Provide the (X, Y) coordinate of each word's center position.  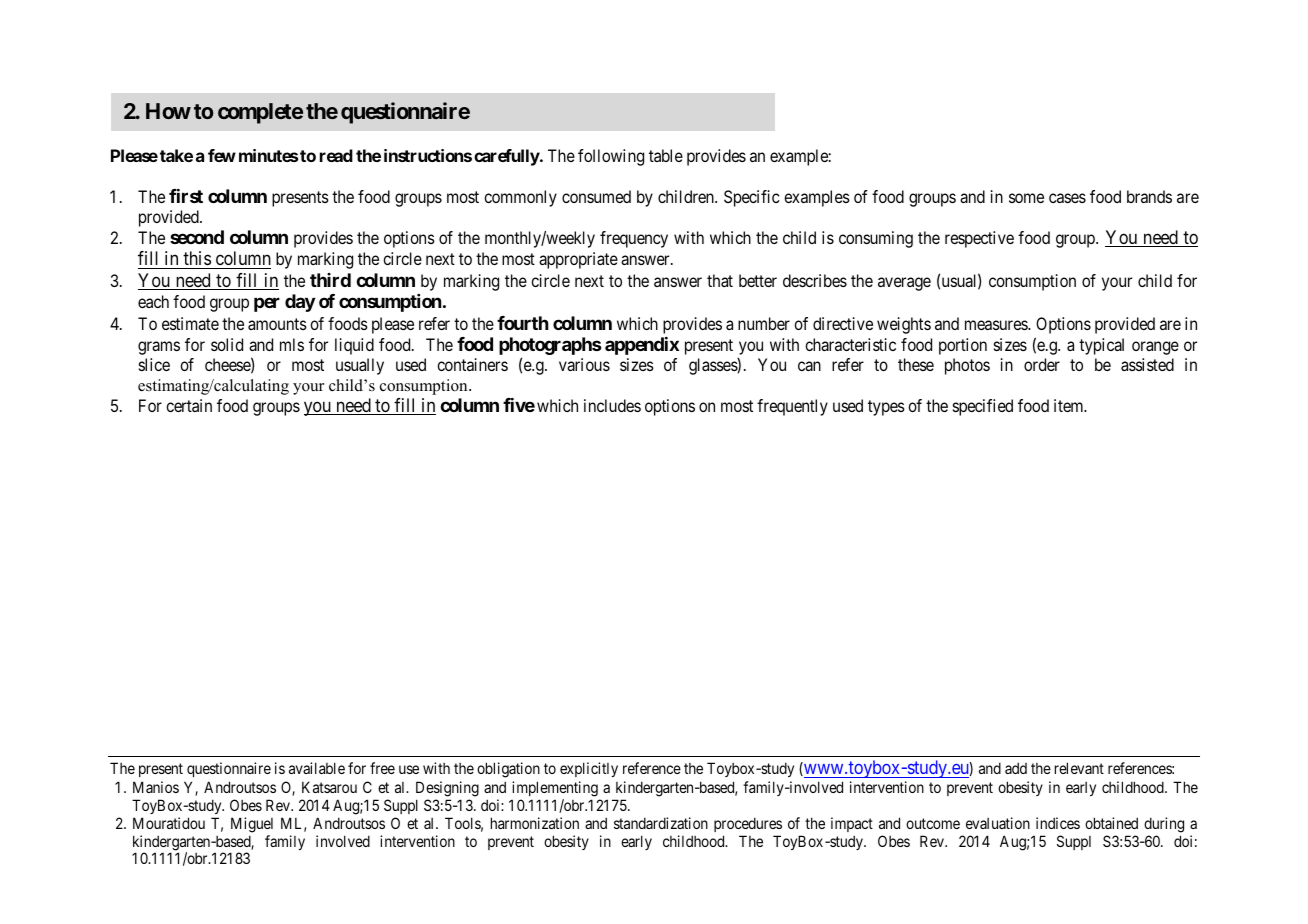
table (666, 155)
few (222, 155)
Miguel (252, 825)
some (1026, 198)
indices (1058, 823)
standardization (661, 823)
